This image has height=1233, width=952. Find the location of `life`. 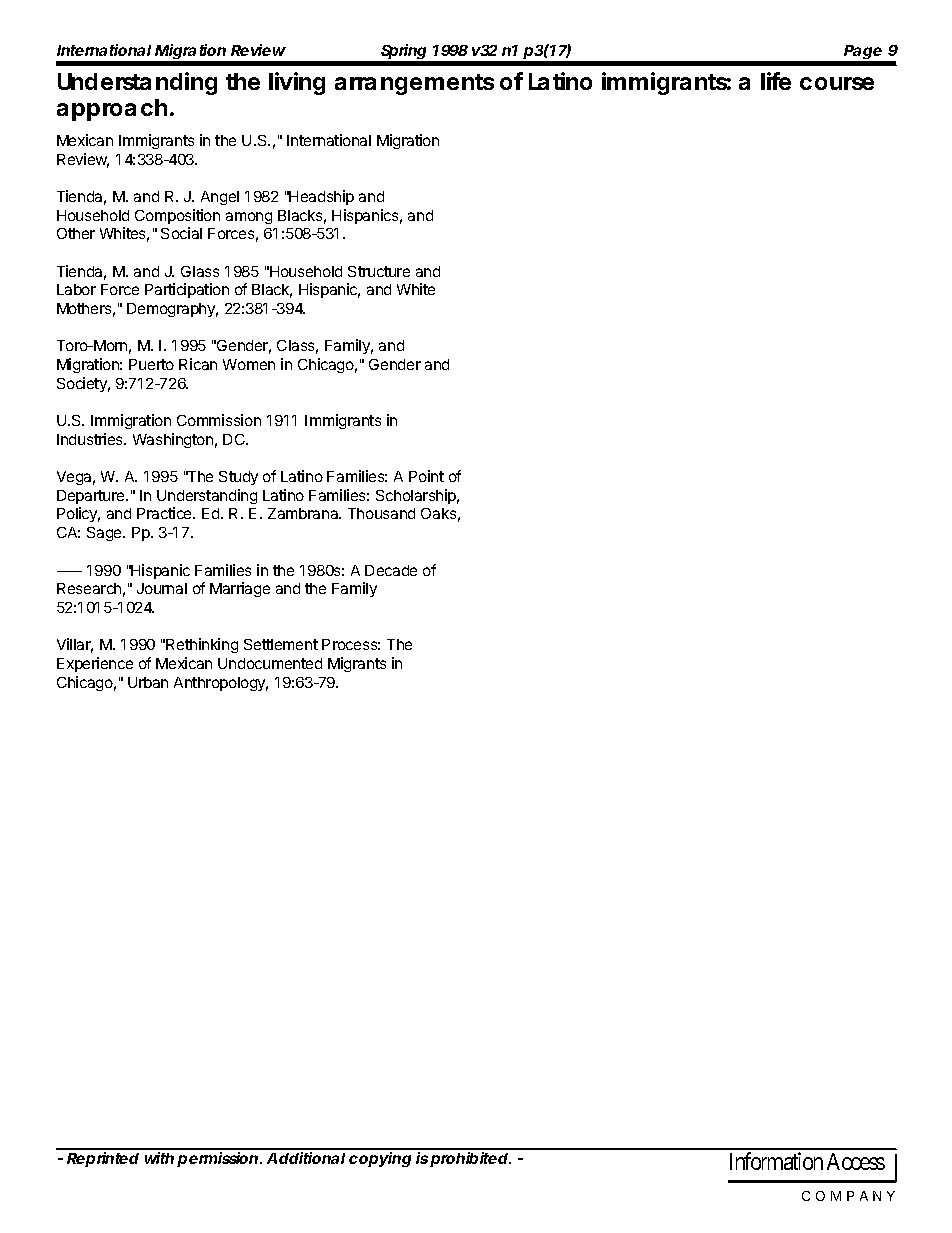

life is located at coordinates (776, 81).
